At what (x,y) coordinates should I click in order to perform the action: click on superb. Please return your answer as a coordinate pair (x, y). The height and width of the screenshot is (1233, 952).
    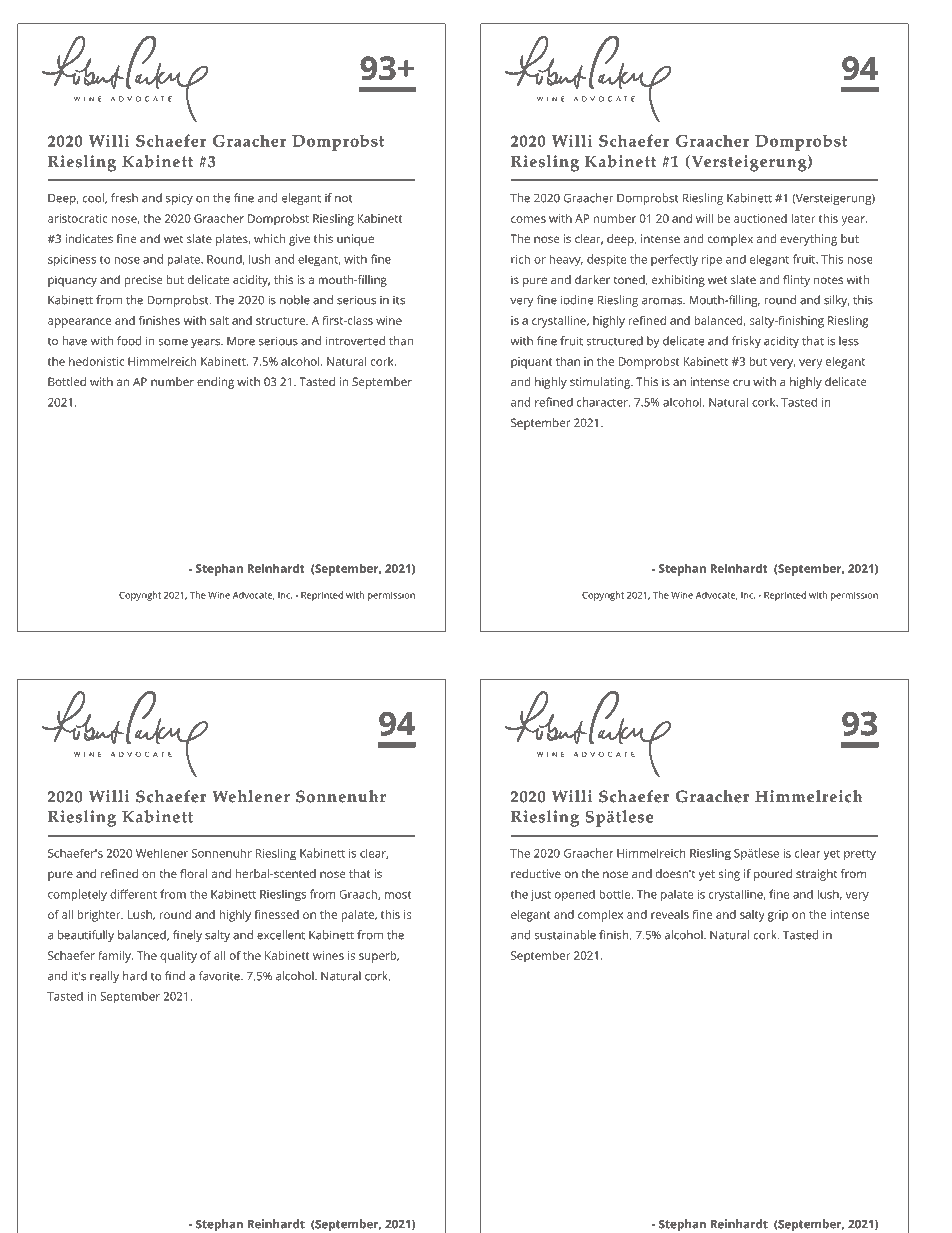
    Looking at the image, I should click on (378, 957).
